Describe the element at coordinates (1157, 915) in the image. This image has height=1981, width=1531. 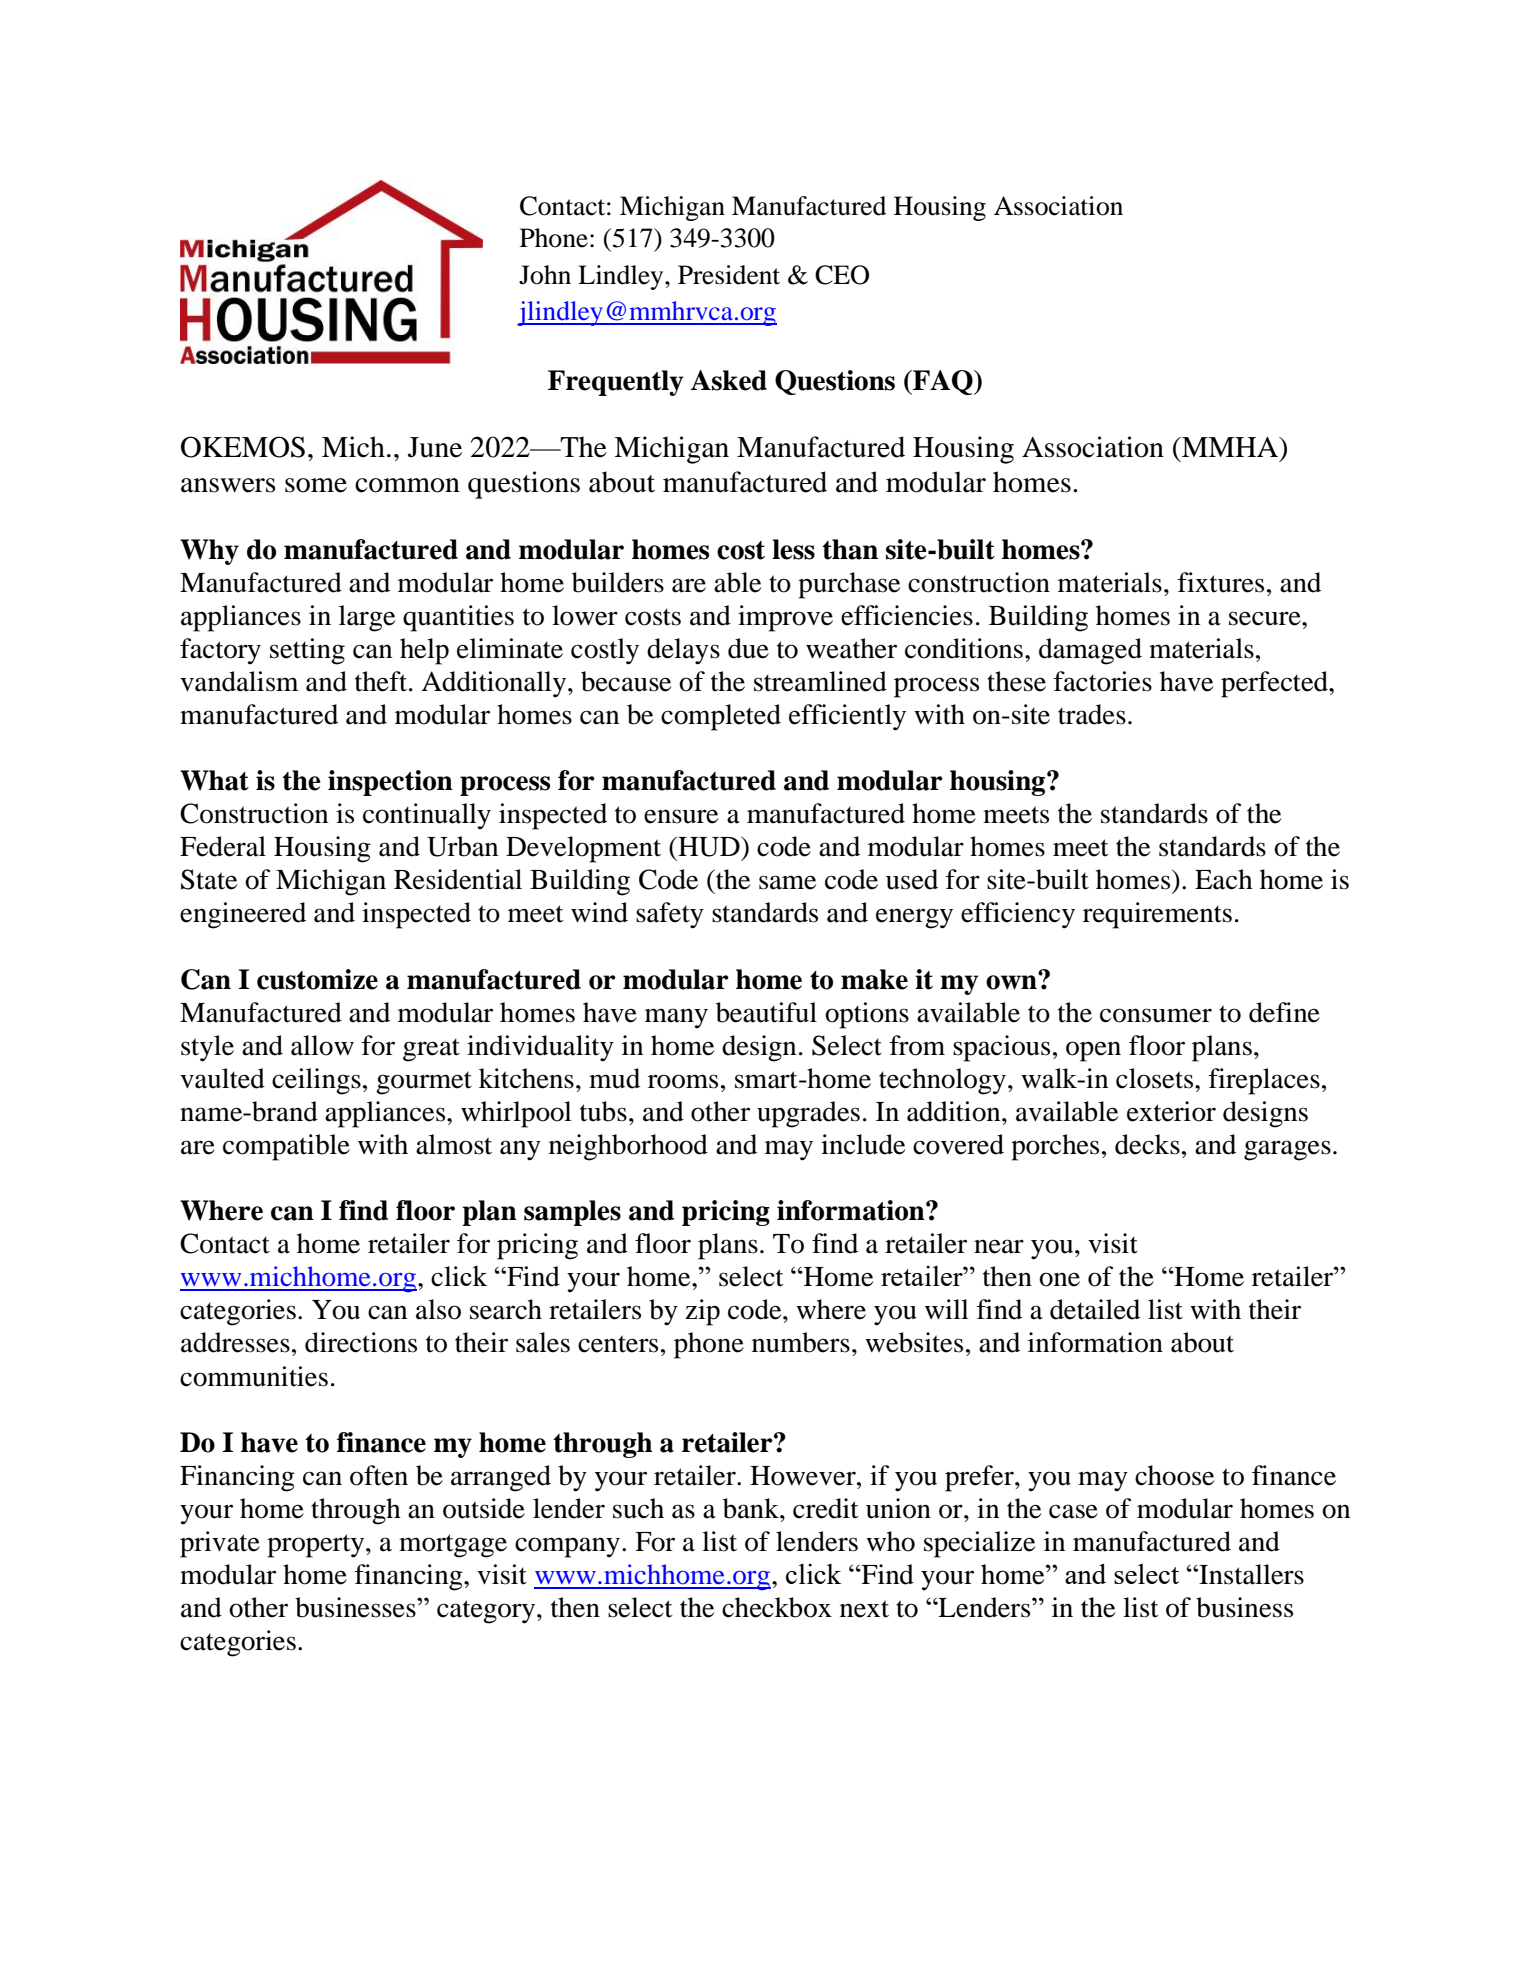
I see `requirements` at that location.
